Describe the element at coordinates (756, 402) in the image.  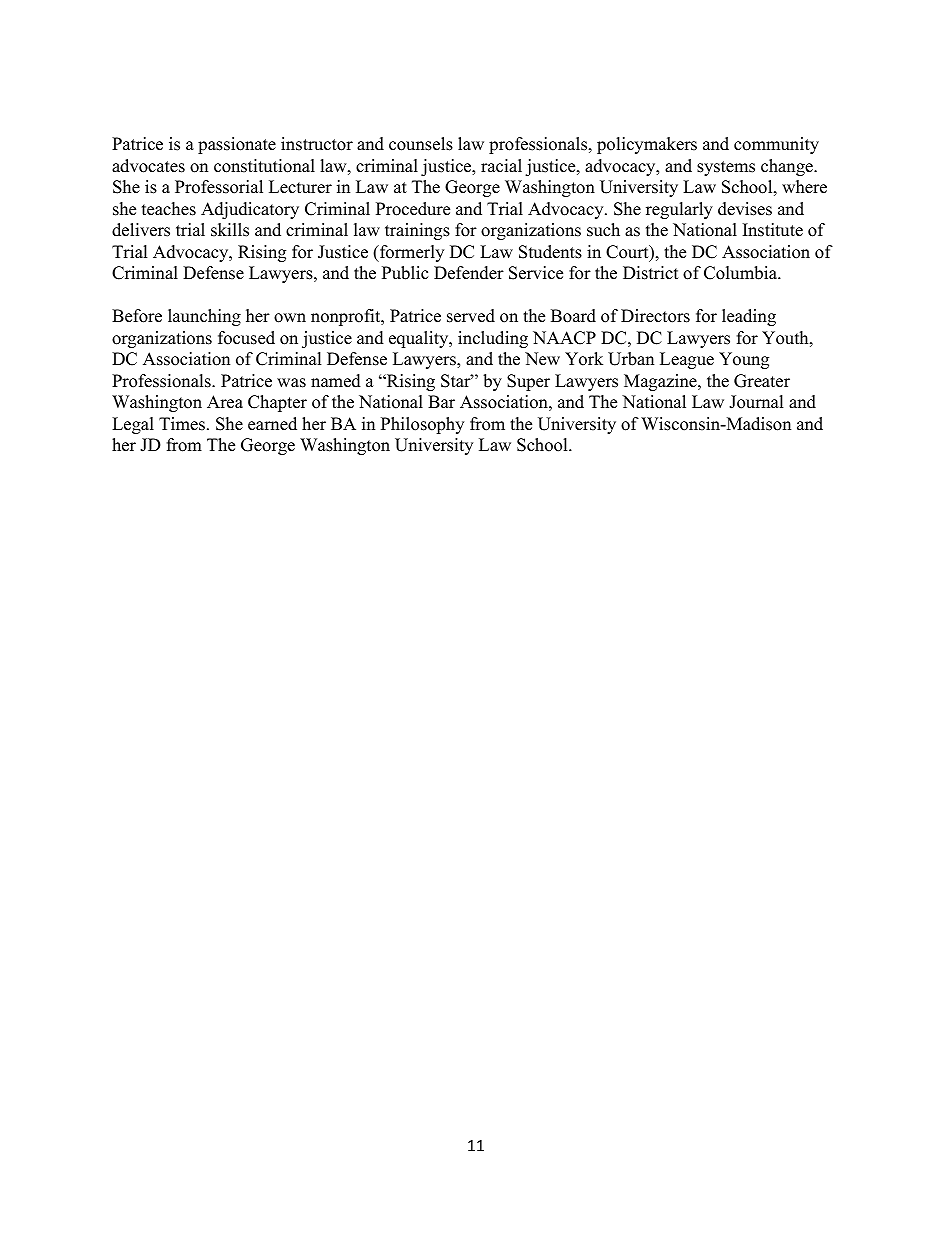
I see `Journal` at that location.
